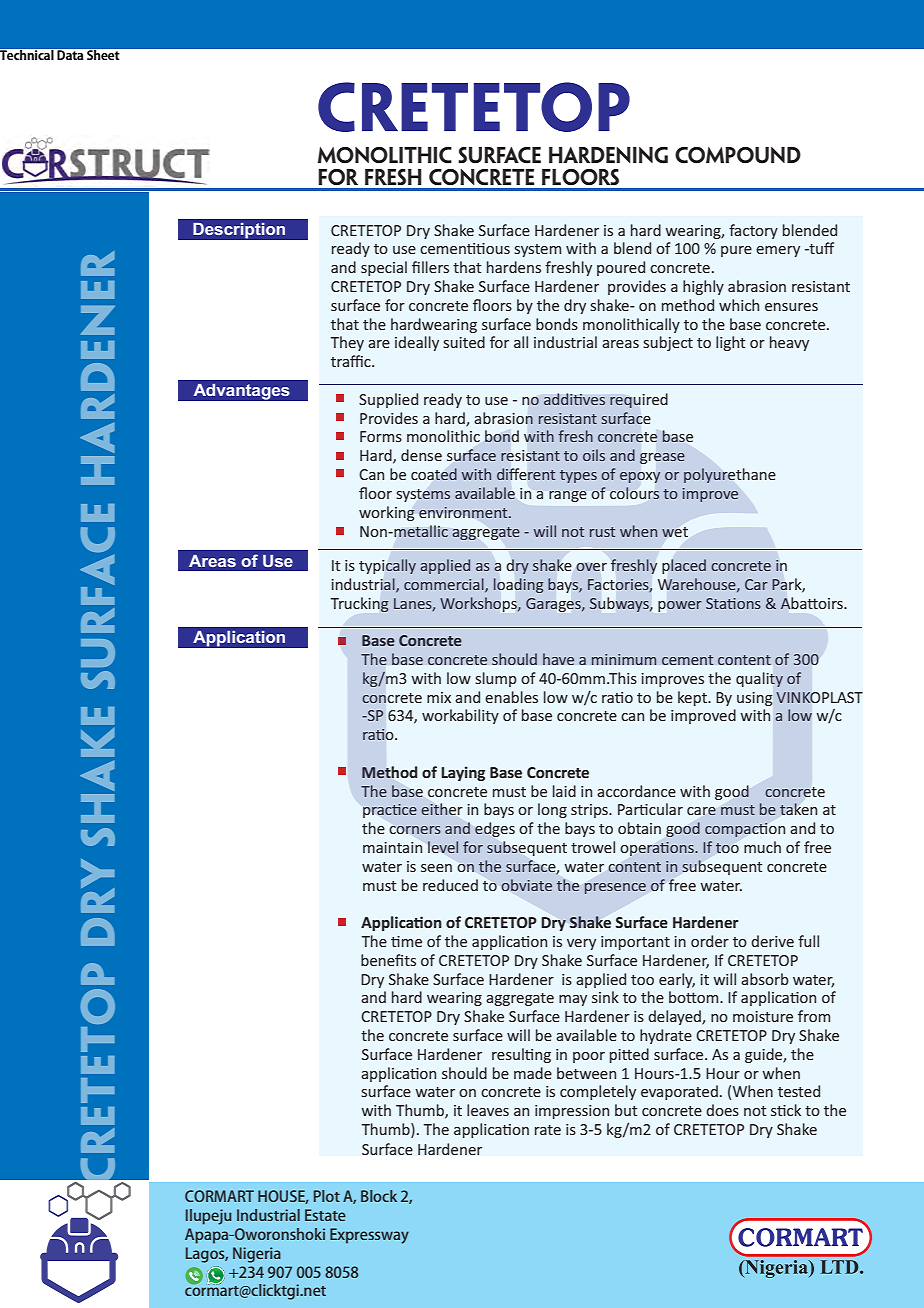 The height and width of the screenshot is (1308, 924). I want to click on between, so click(586, 1073).
